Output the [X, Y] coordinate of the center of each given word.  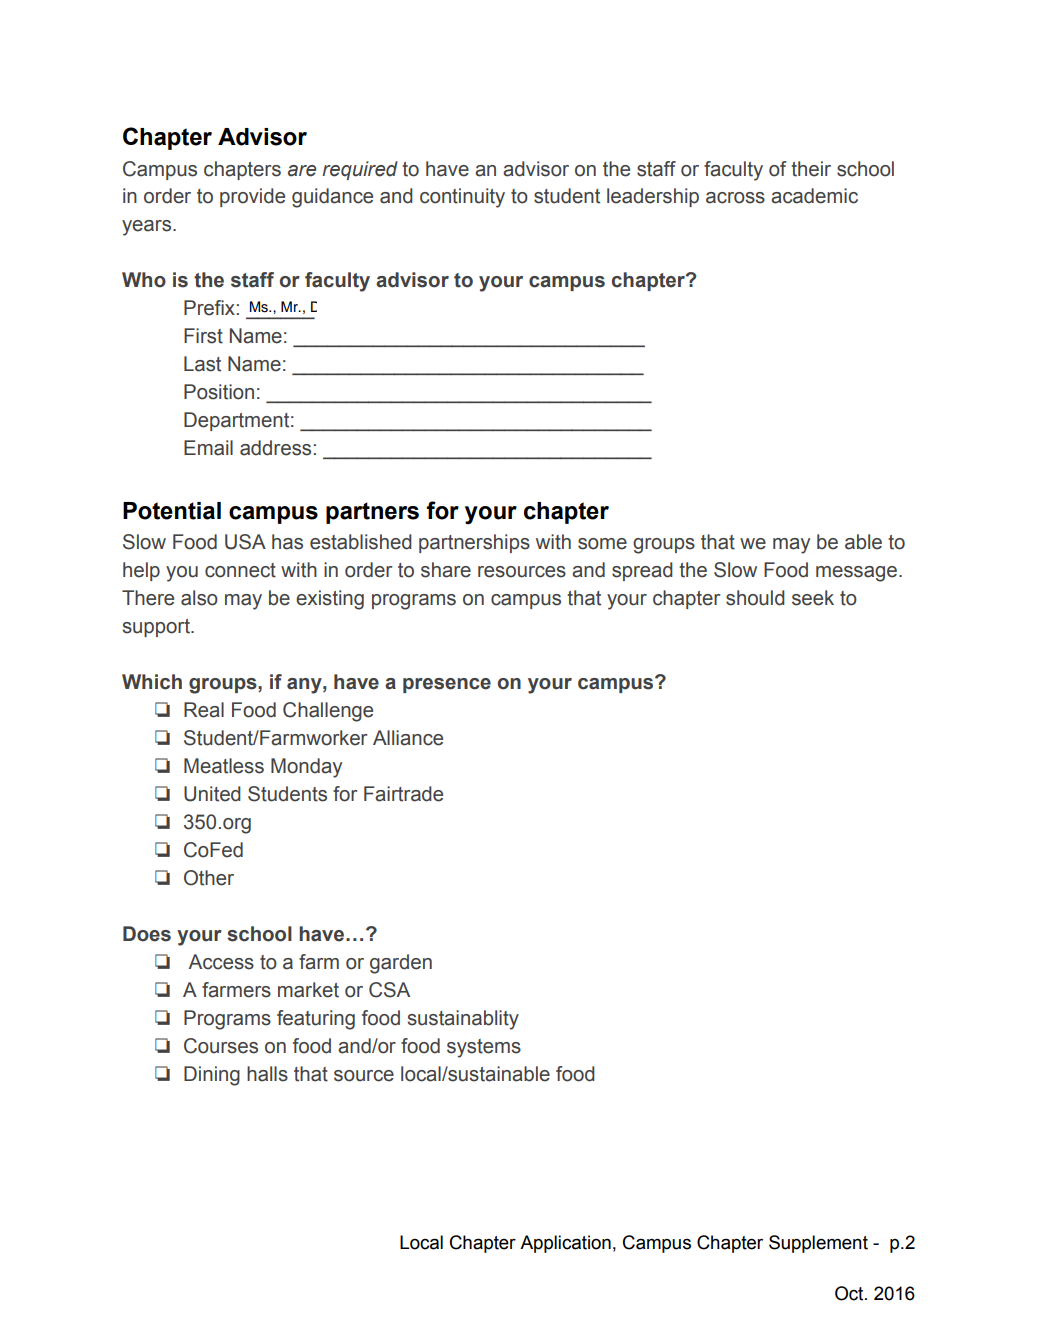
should [755, 598]
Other [209, 878]
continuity [462, 198]
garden [401, 964]
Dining [212, 1076]
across [735, 198]
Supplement [818, 1244]
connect [240, 570]
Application [565, 1244]
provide [252, 197]
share [446, 570]
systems [484, 1048]
